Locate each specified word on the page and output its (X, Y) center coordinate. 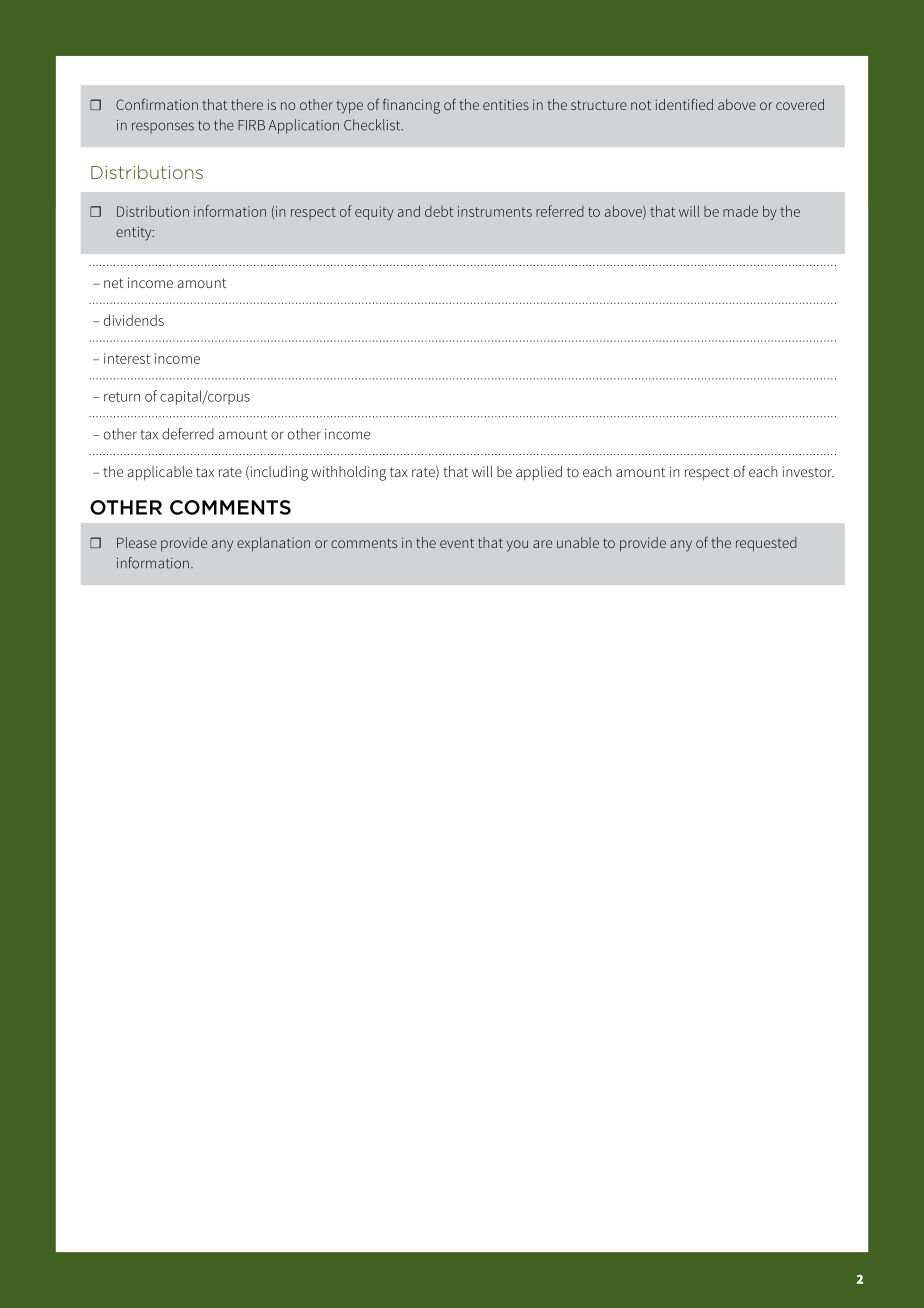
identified (684, 104)
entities (506, 104)
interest (127, 358)
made (740, 211)
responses (163, 127)
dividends (134, 320)
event (457, 543)
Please (137, 542)
